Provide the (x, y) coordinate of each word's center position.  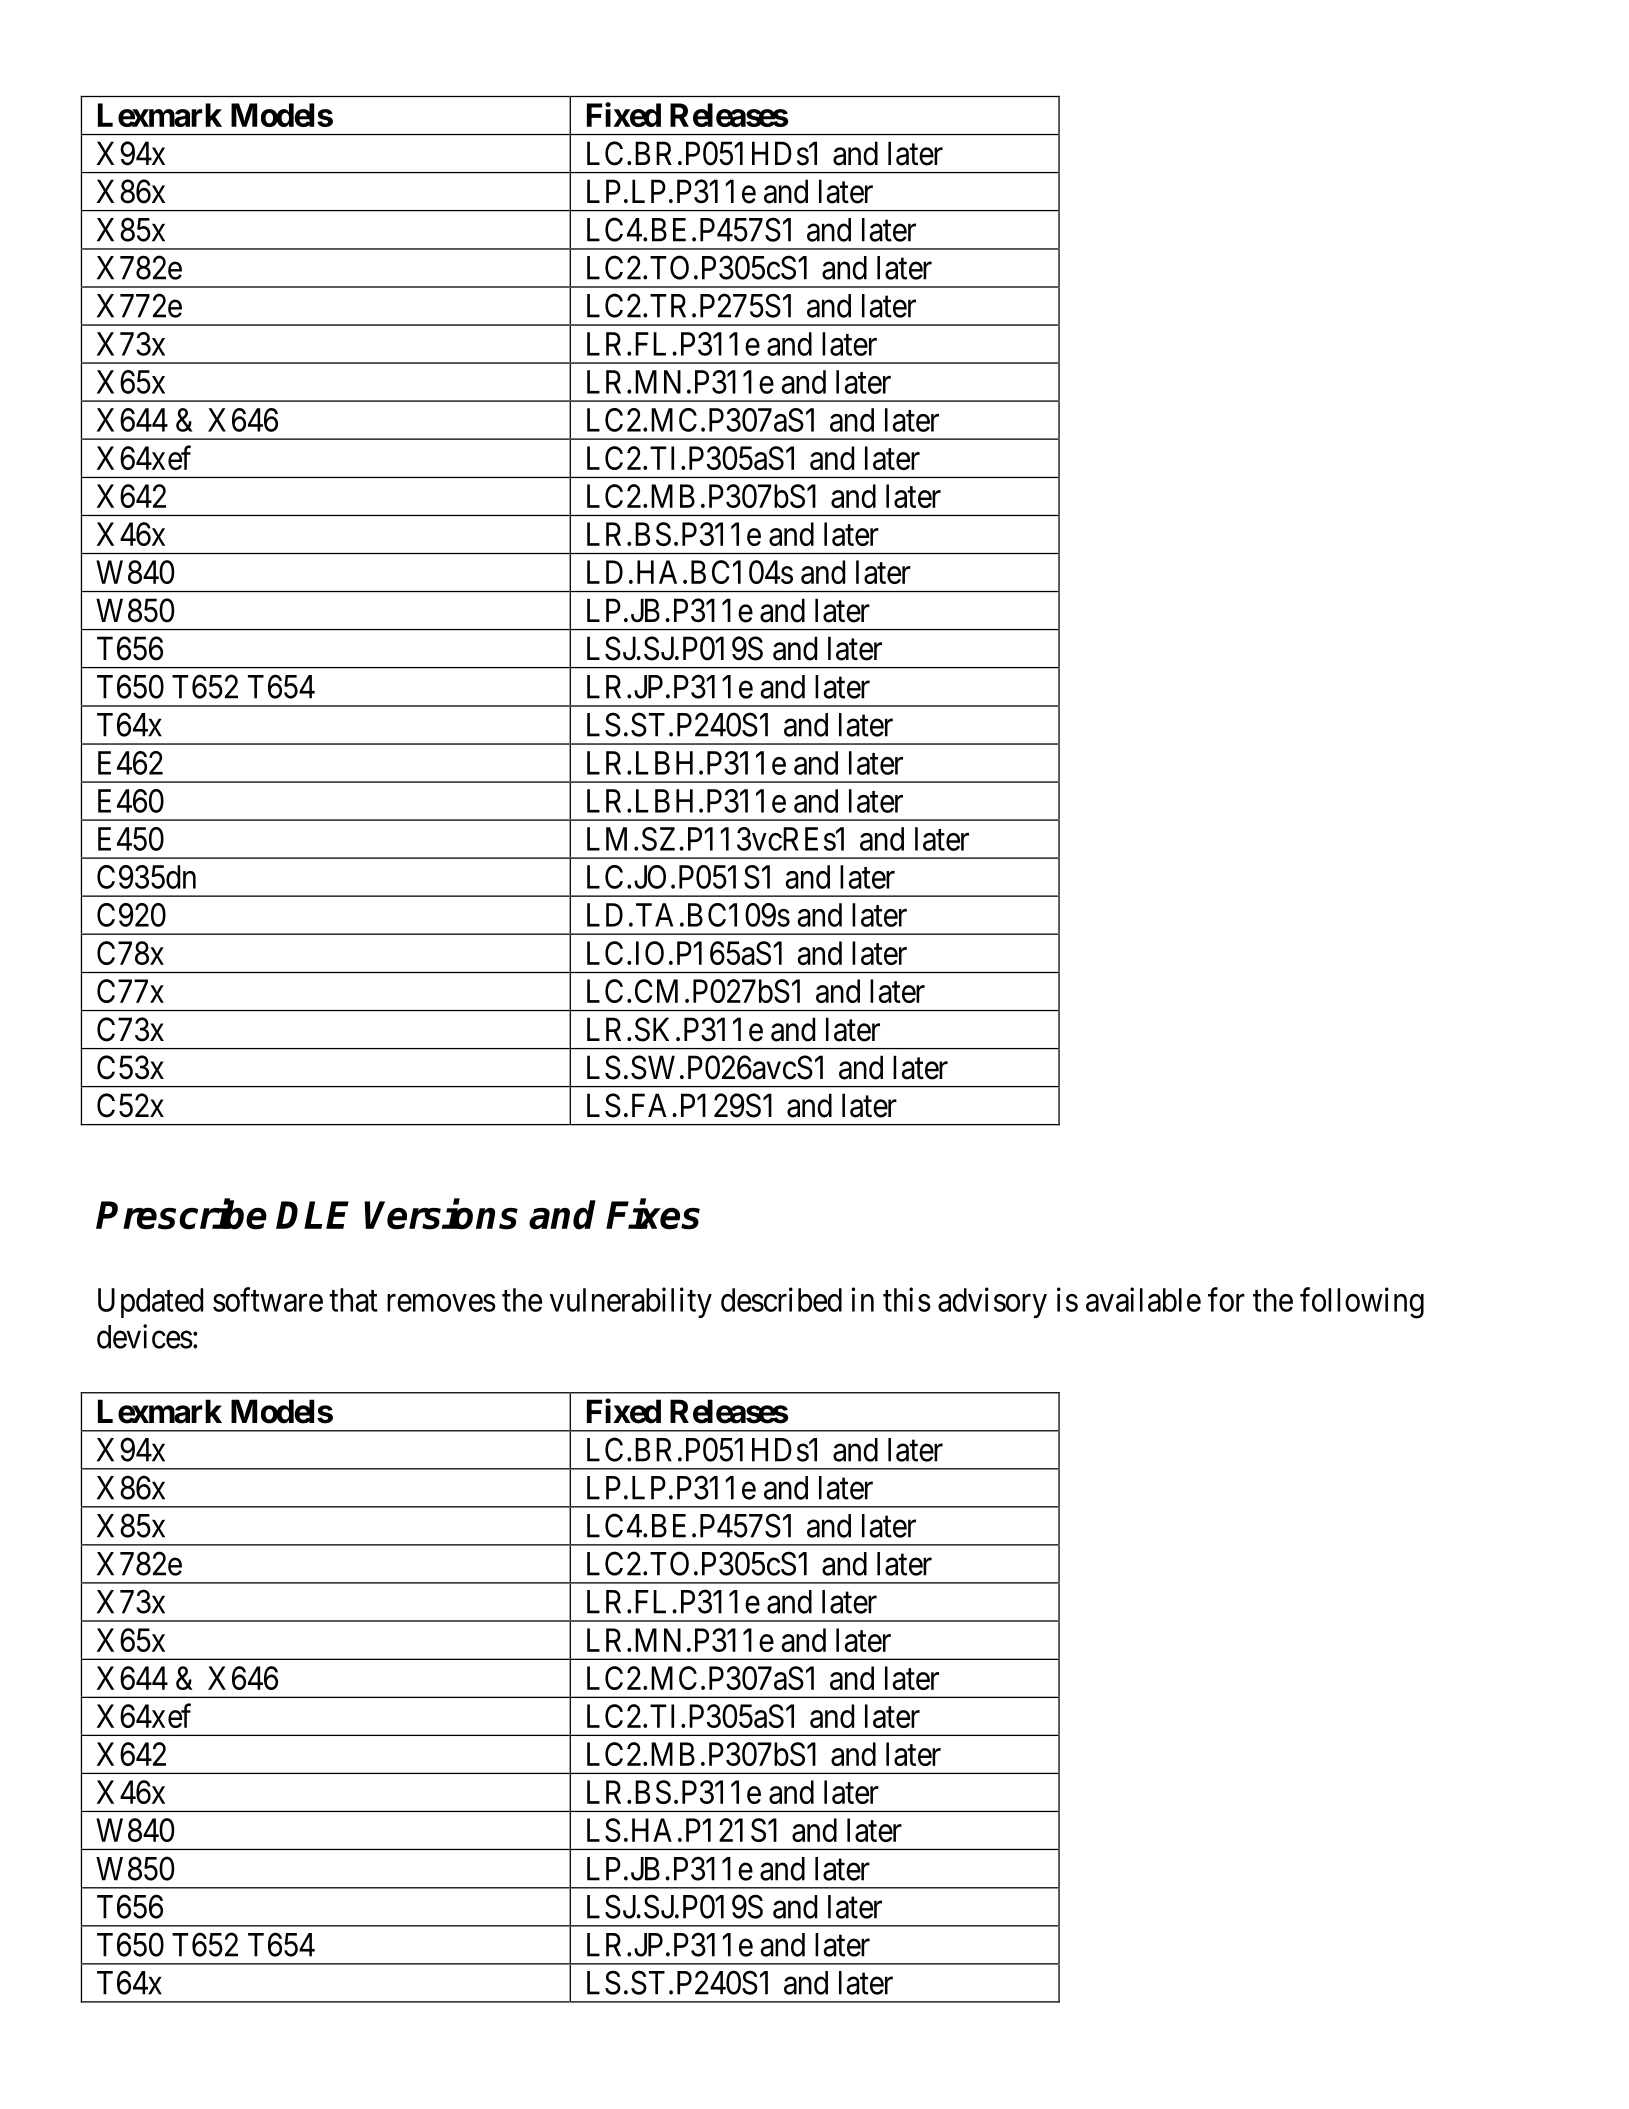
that (353, 1300)
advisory (992, 1302)
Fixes (653, 1214)
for (1226, 1299)
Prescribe (181, 1214)
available (1143, 1299)
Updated (150, 1303)
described (781, 1299)
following (1362, 1303)
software (268, 1299)
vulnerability (631, 1302)
